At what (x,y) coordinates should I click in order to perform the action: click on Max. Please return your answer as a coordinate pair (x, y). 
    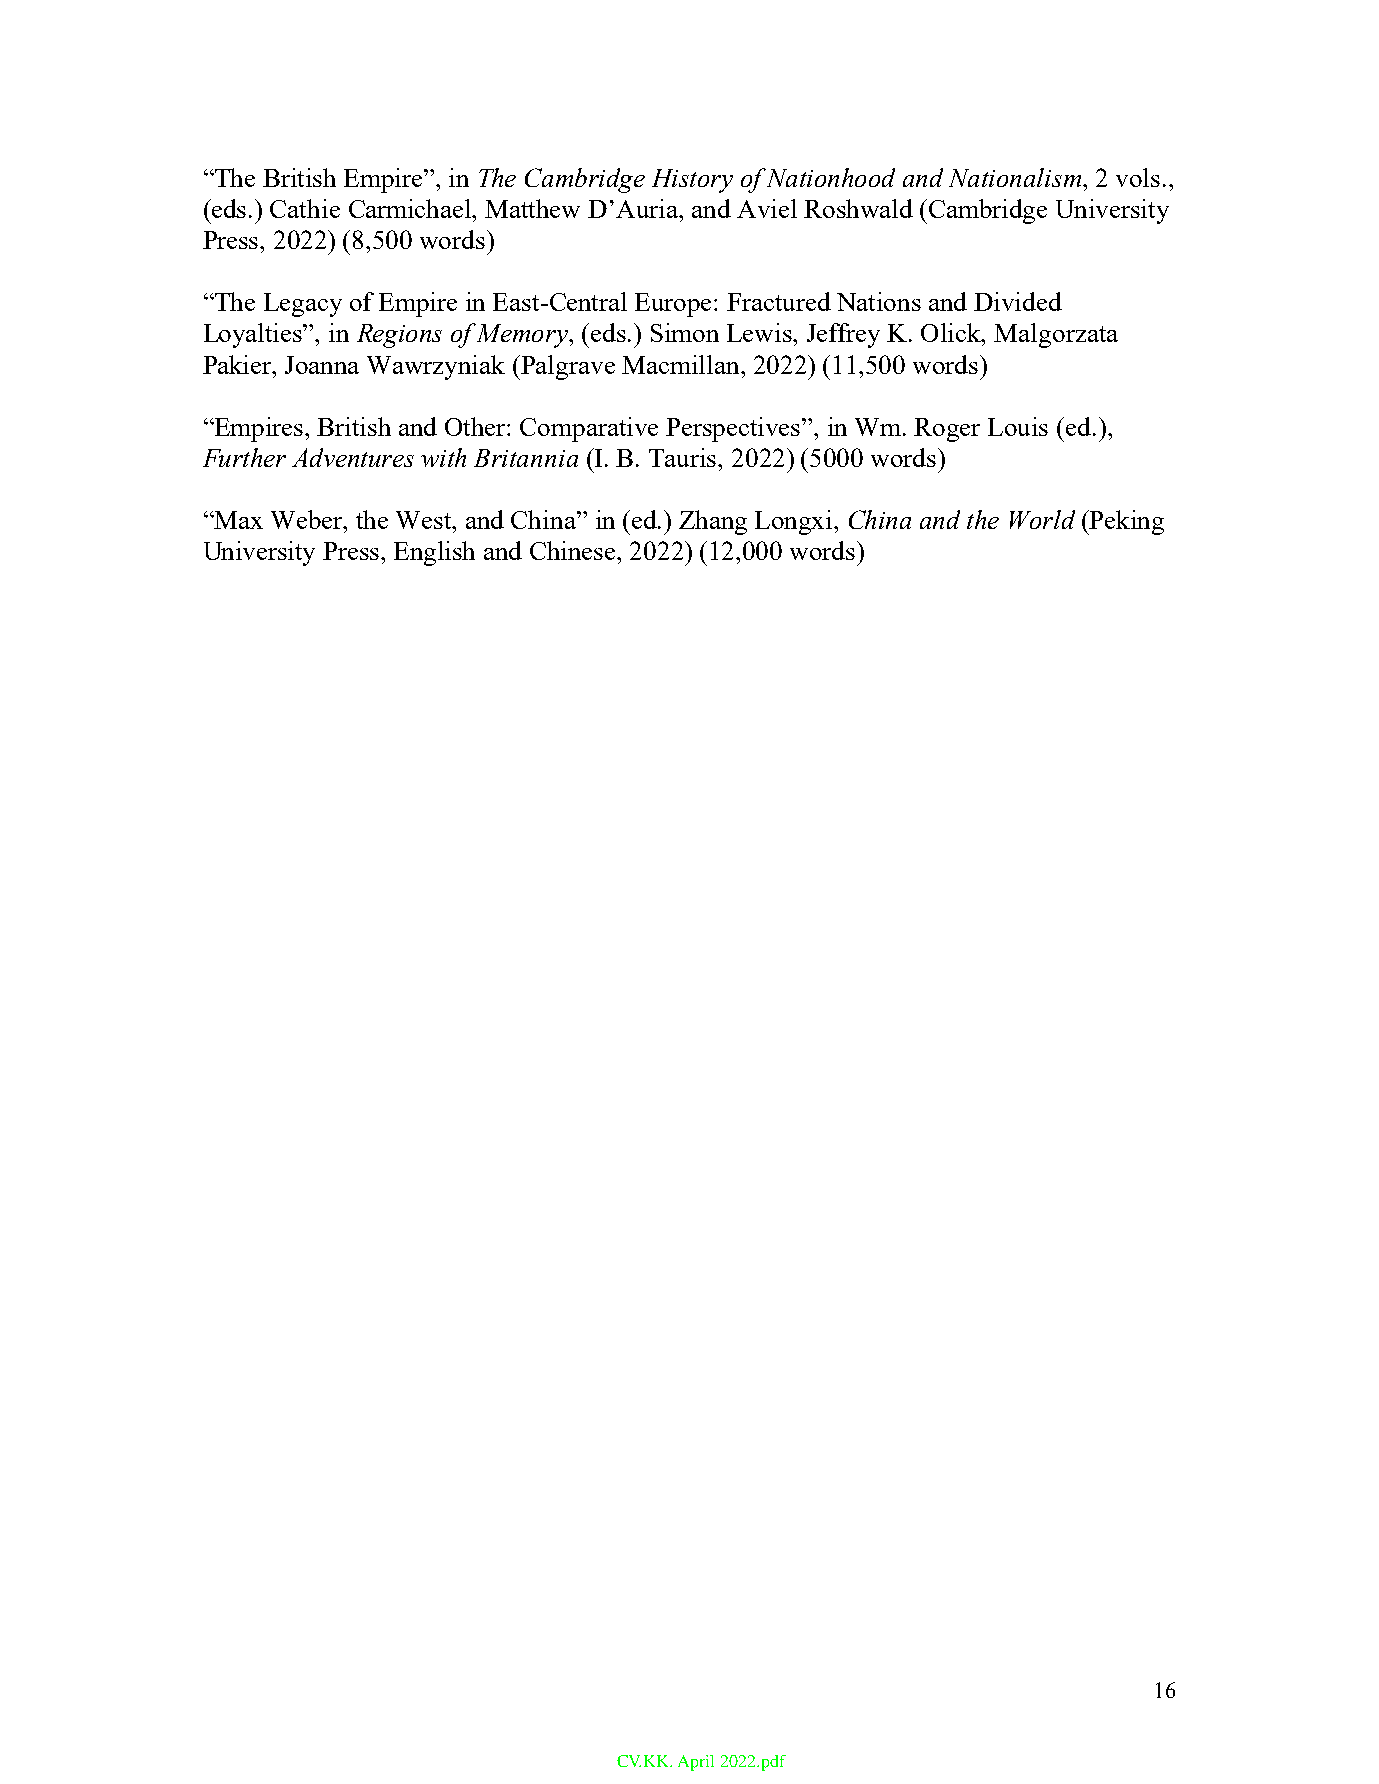
    Looking at the image, I should click on (238, 520).
